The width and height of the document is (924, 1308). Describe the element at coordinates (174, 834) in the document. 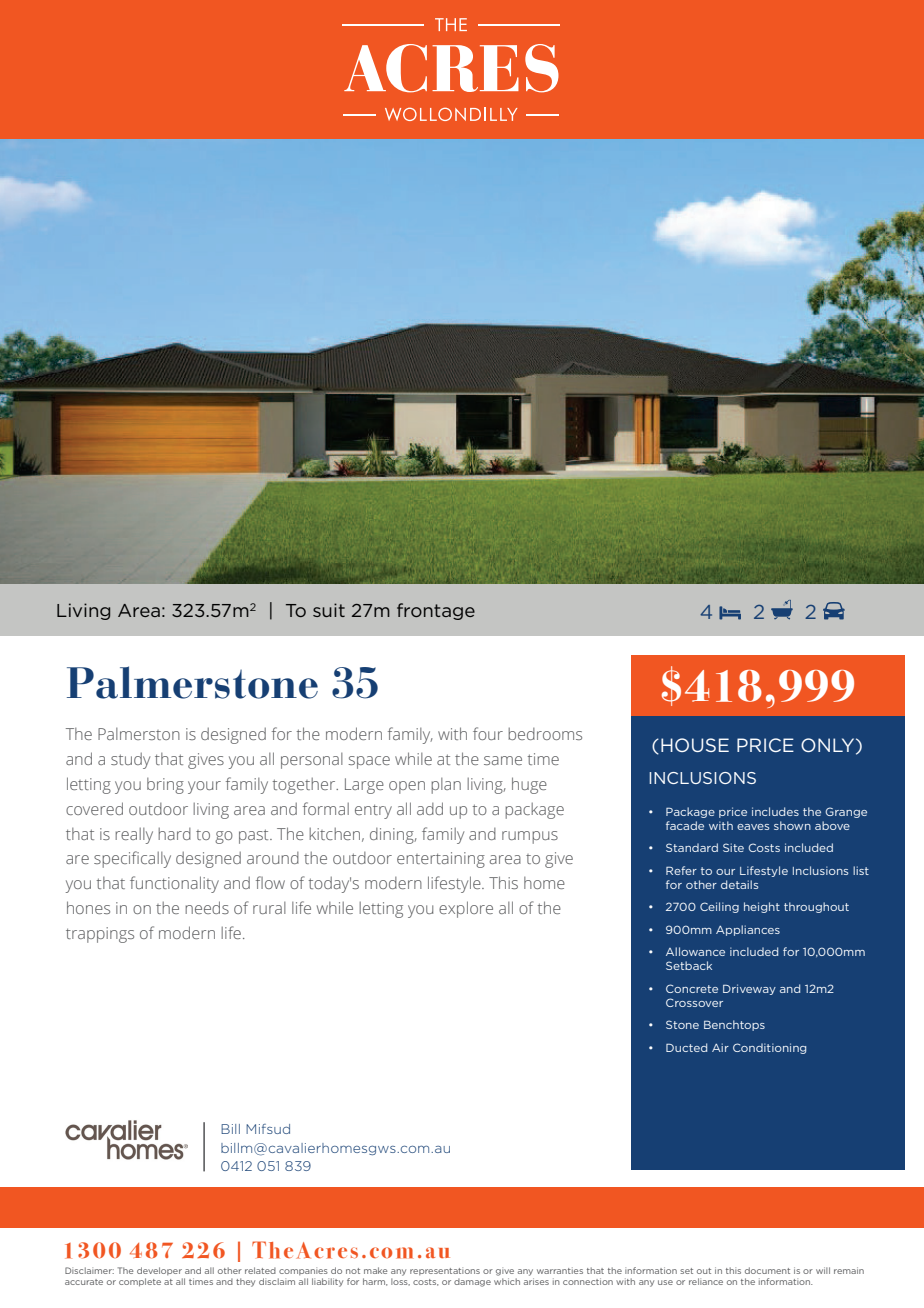

I see `hard` at that location.
